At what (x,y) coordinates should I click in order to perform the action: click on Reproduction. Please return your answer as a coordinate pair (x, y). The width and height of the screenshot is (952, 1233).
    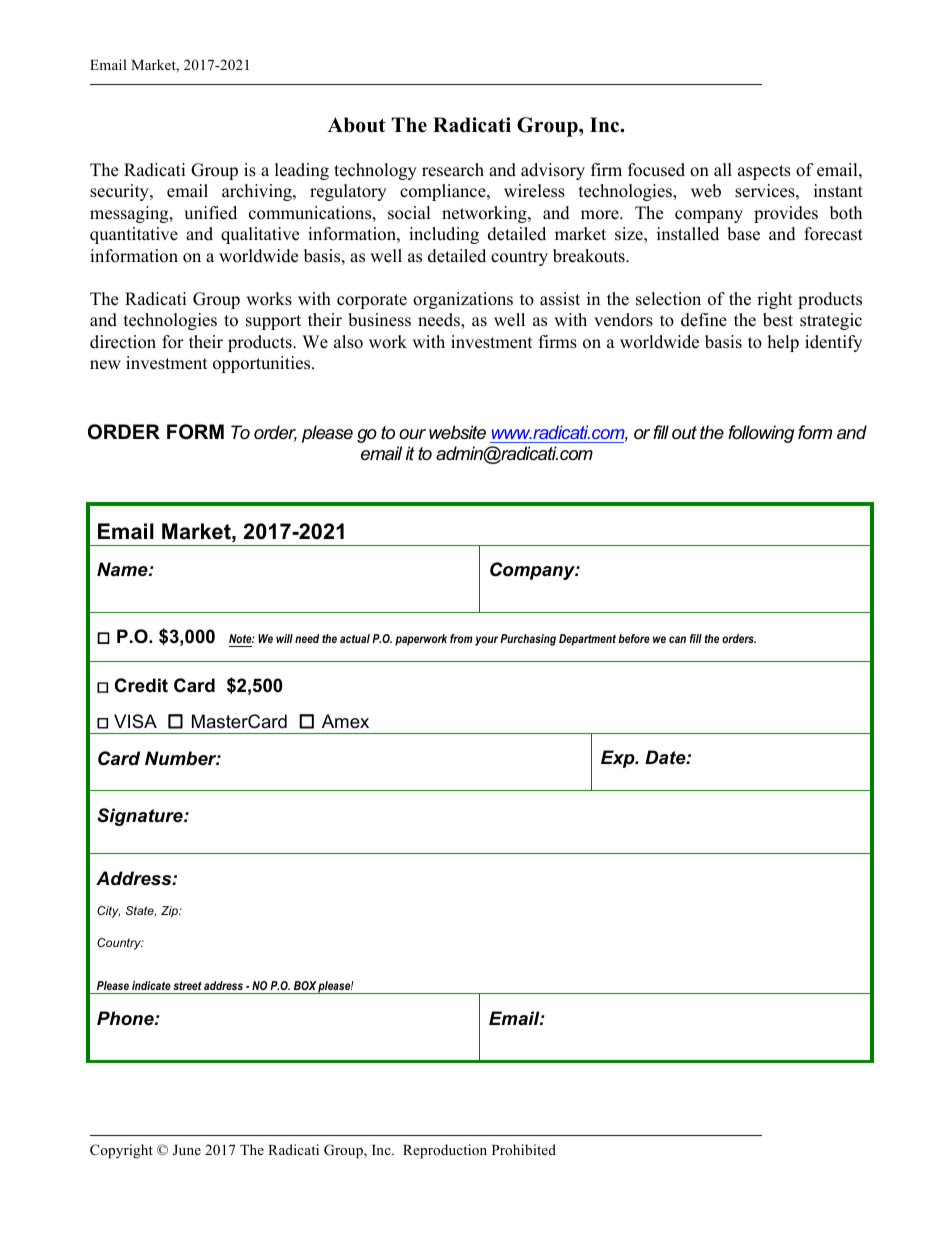
    Looking at the image, I should click on (445, 1151).
